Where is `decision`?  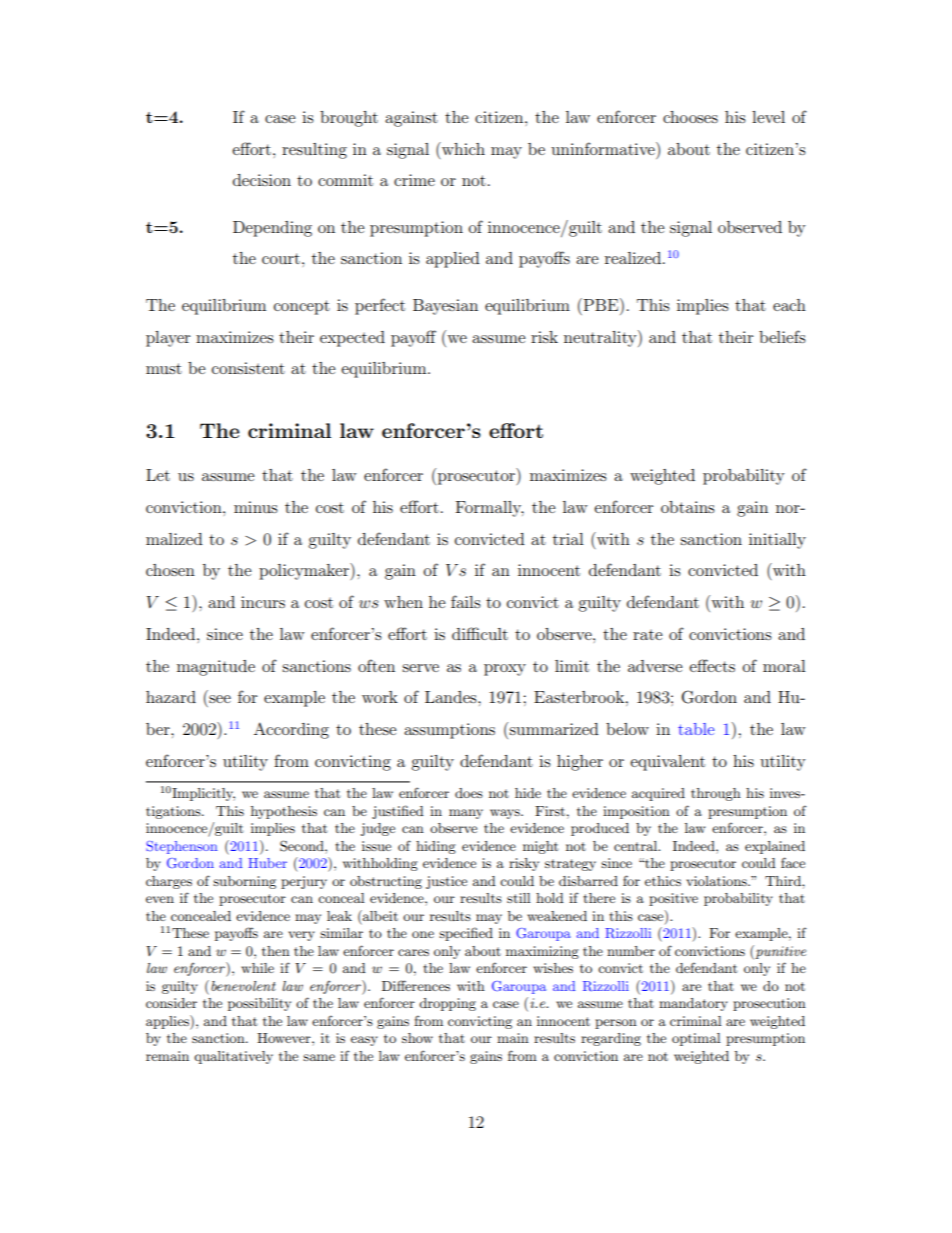 decision is located at coordinates (262, 180).
